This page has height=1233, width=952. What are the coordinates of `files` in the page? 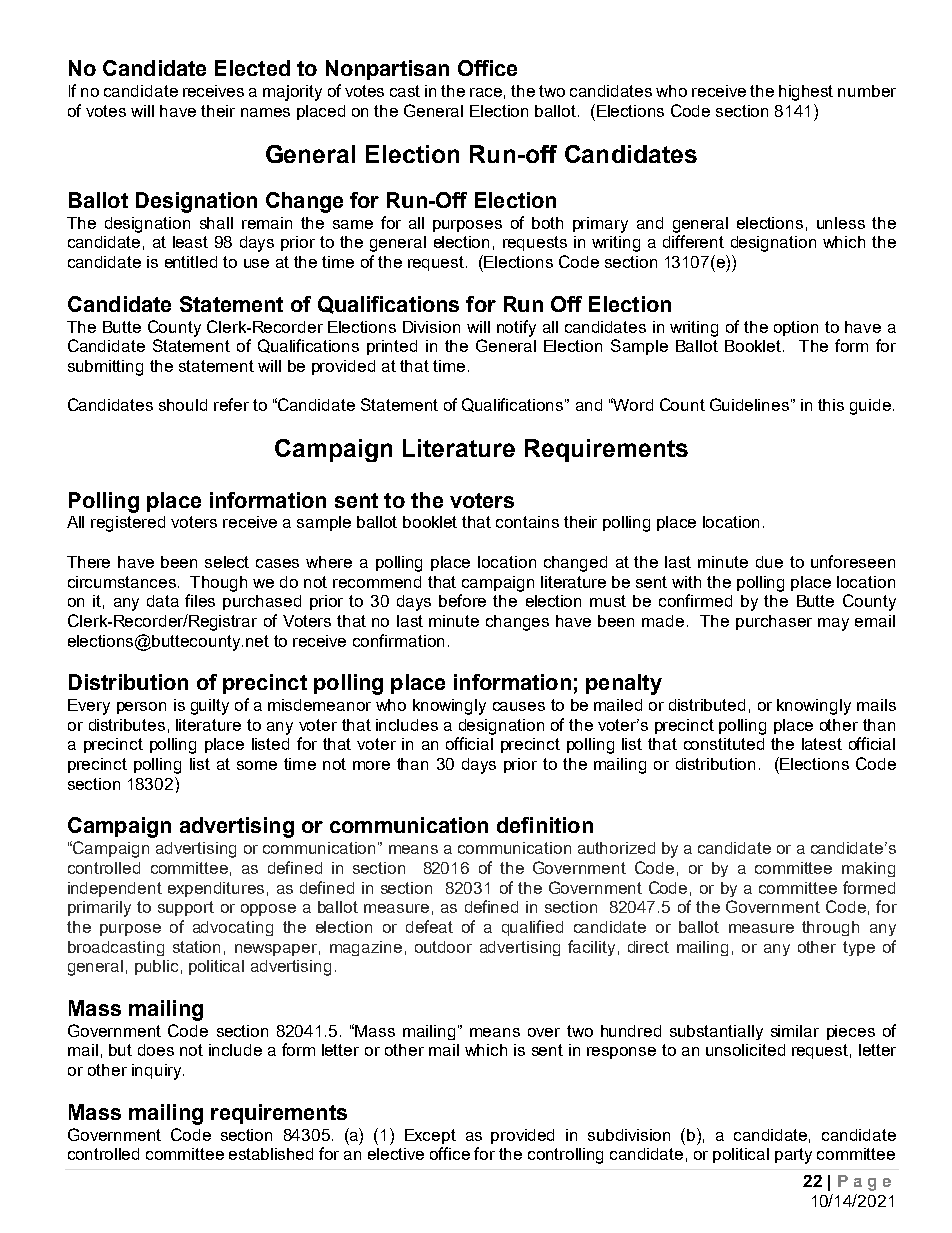 It's located at (200, 600).
